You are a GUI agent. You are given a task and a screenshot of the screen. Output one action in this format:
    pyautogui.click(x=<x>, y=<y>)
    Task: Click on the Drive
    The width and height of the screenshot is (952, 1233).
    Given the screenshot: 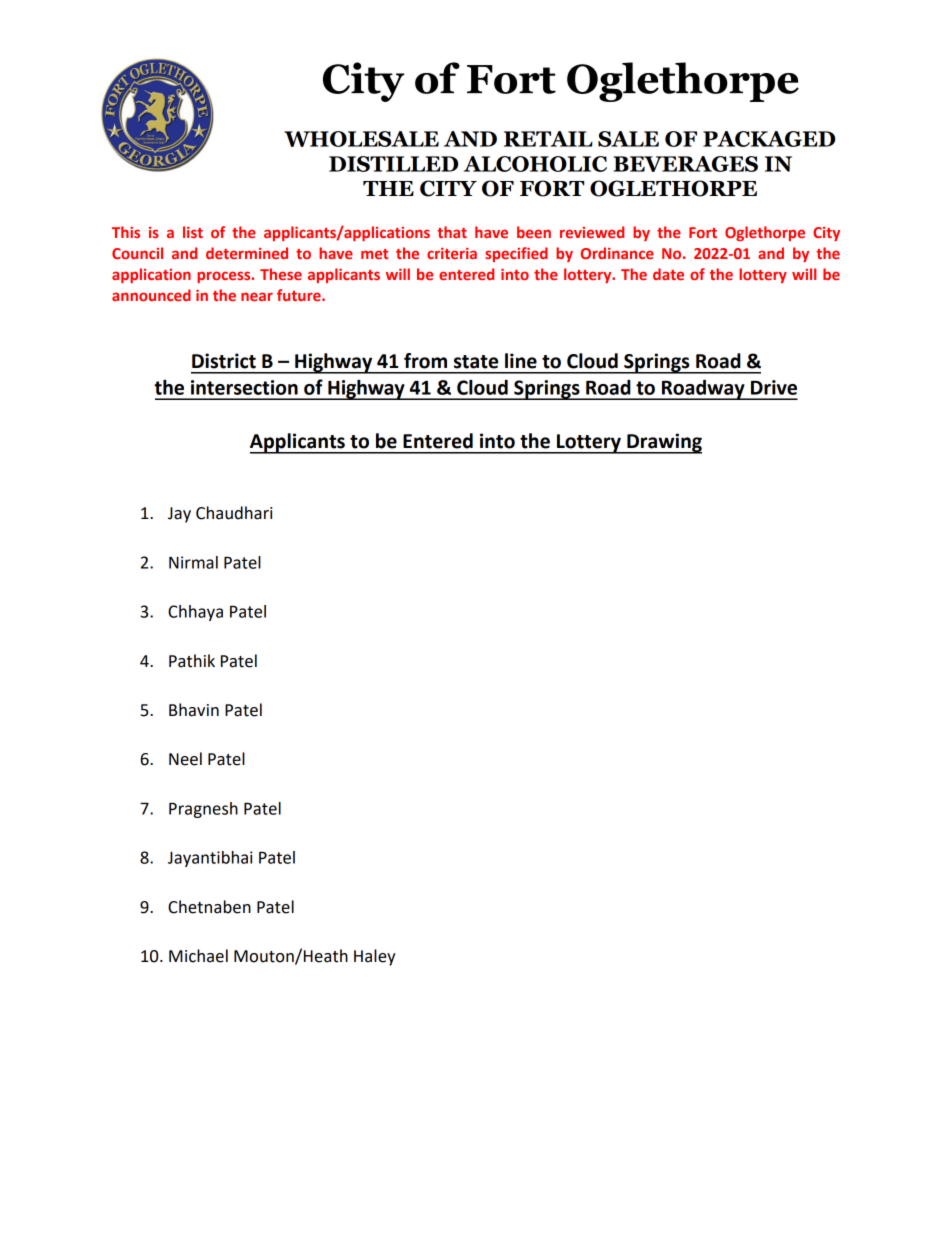 What is the action you would take?
    pyautogui.click(x=774, y=387)
